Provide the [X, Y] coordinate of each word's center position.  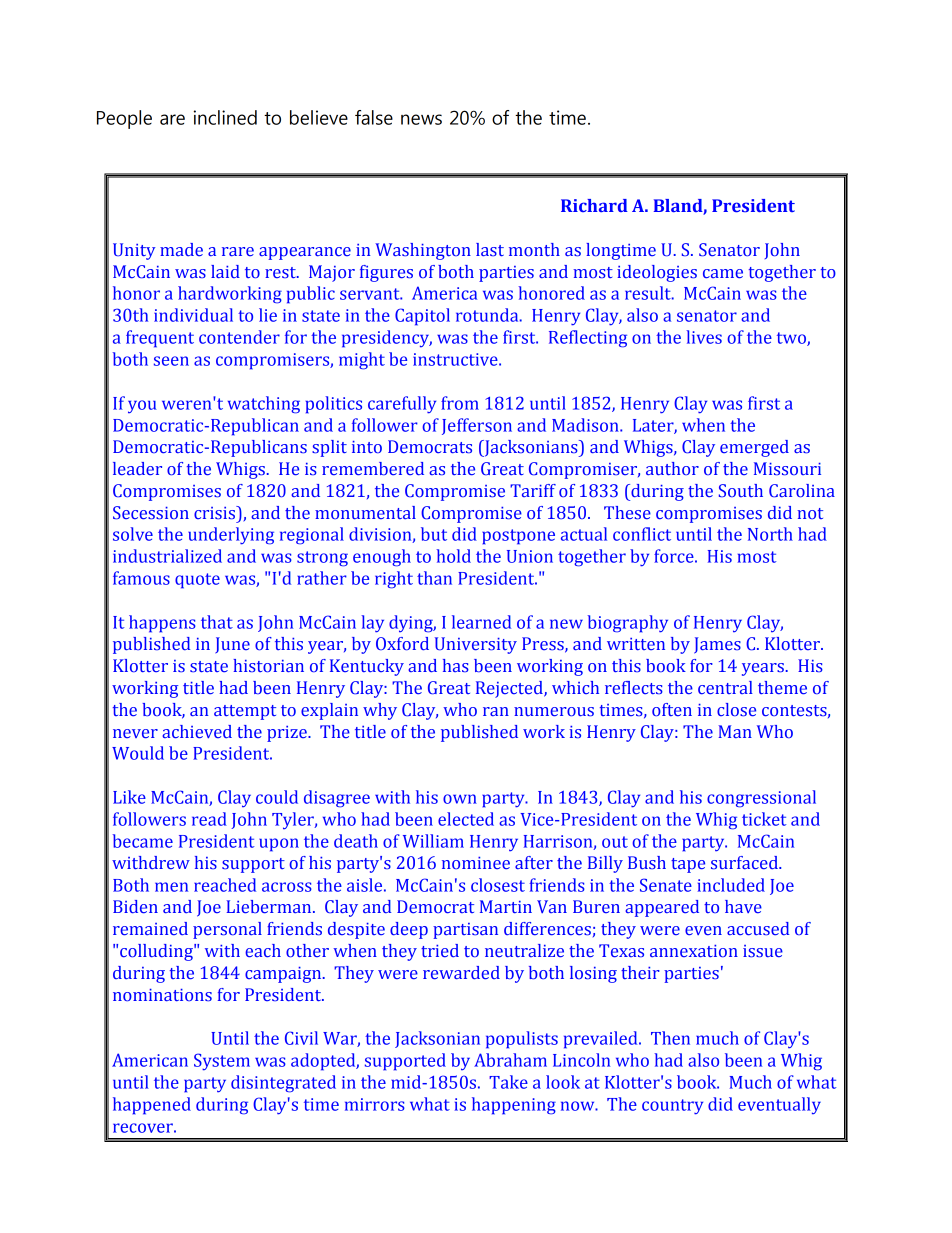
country [672, 1107]
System [222, 1062]
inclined [225, 117]
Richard [594, 205]
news [421, 119]
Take [508, 1082]
